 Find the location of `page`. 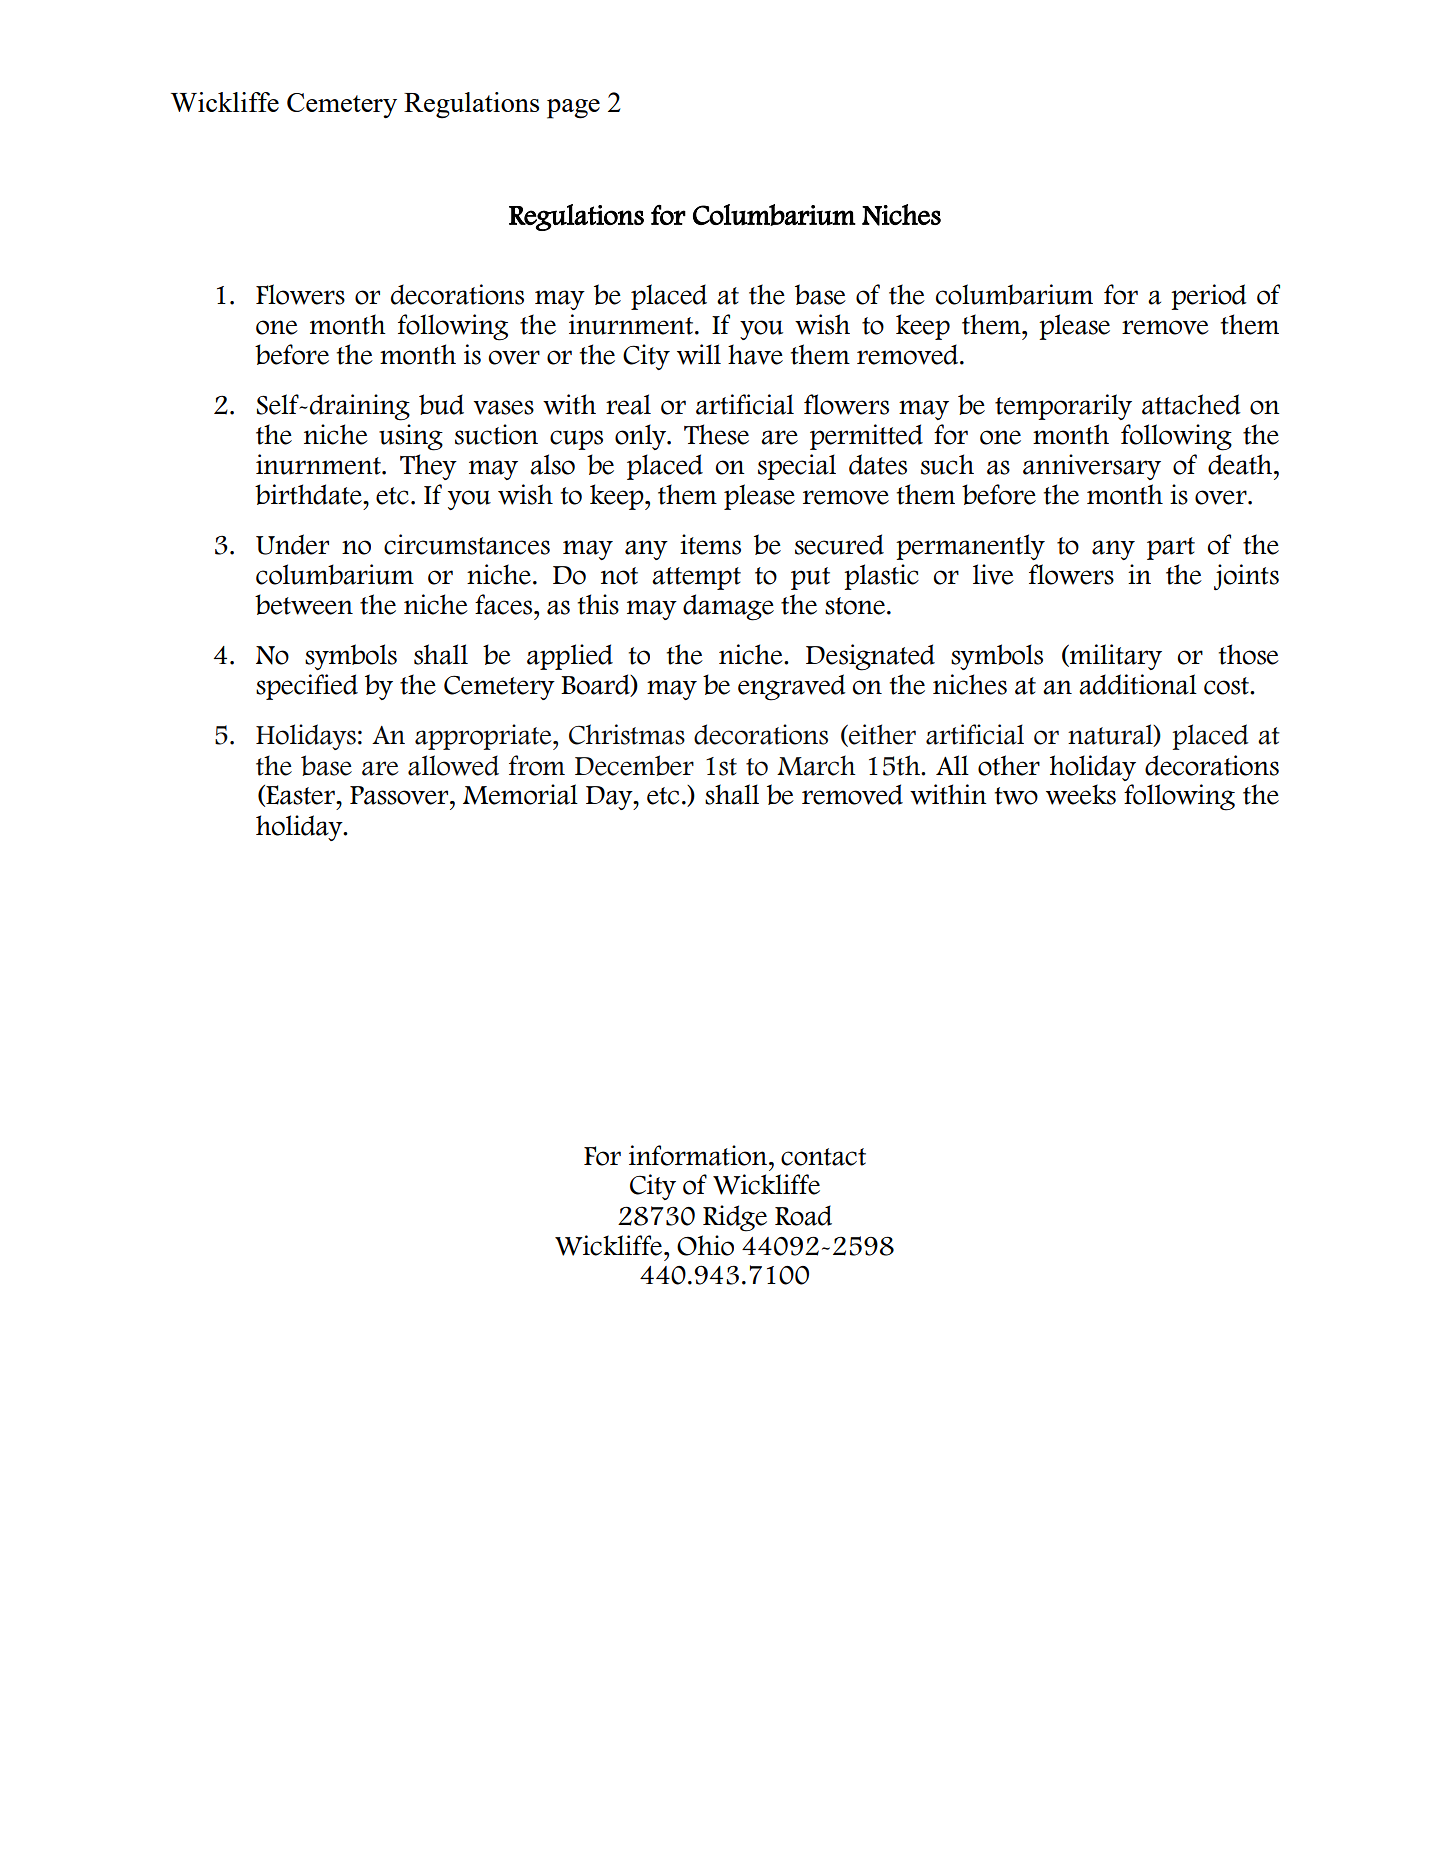

page is located at coordinates (573, 109).
